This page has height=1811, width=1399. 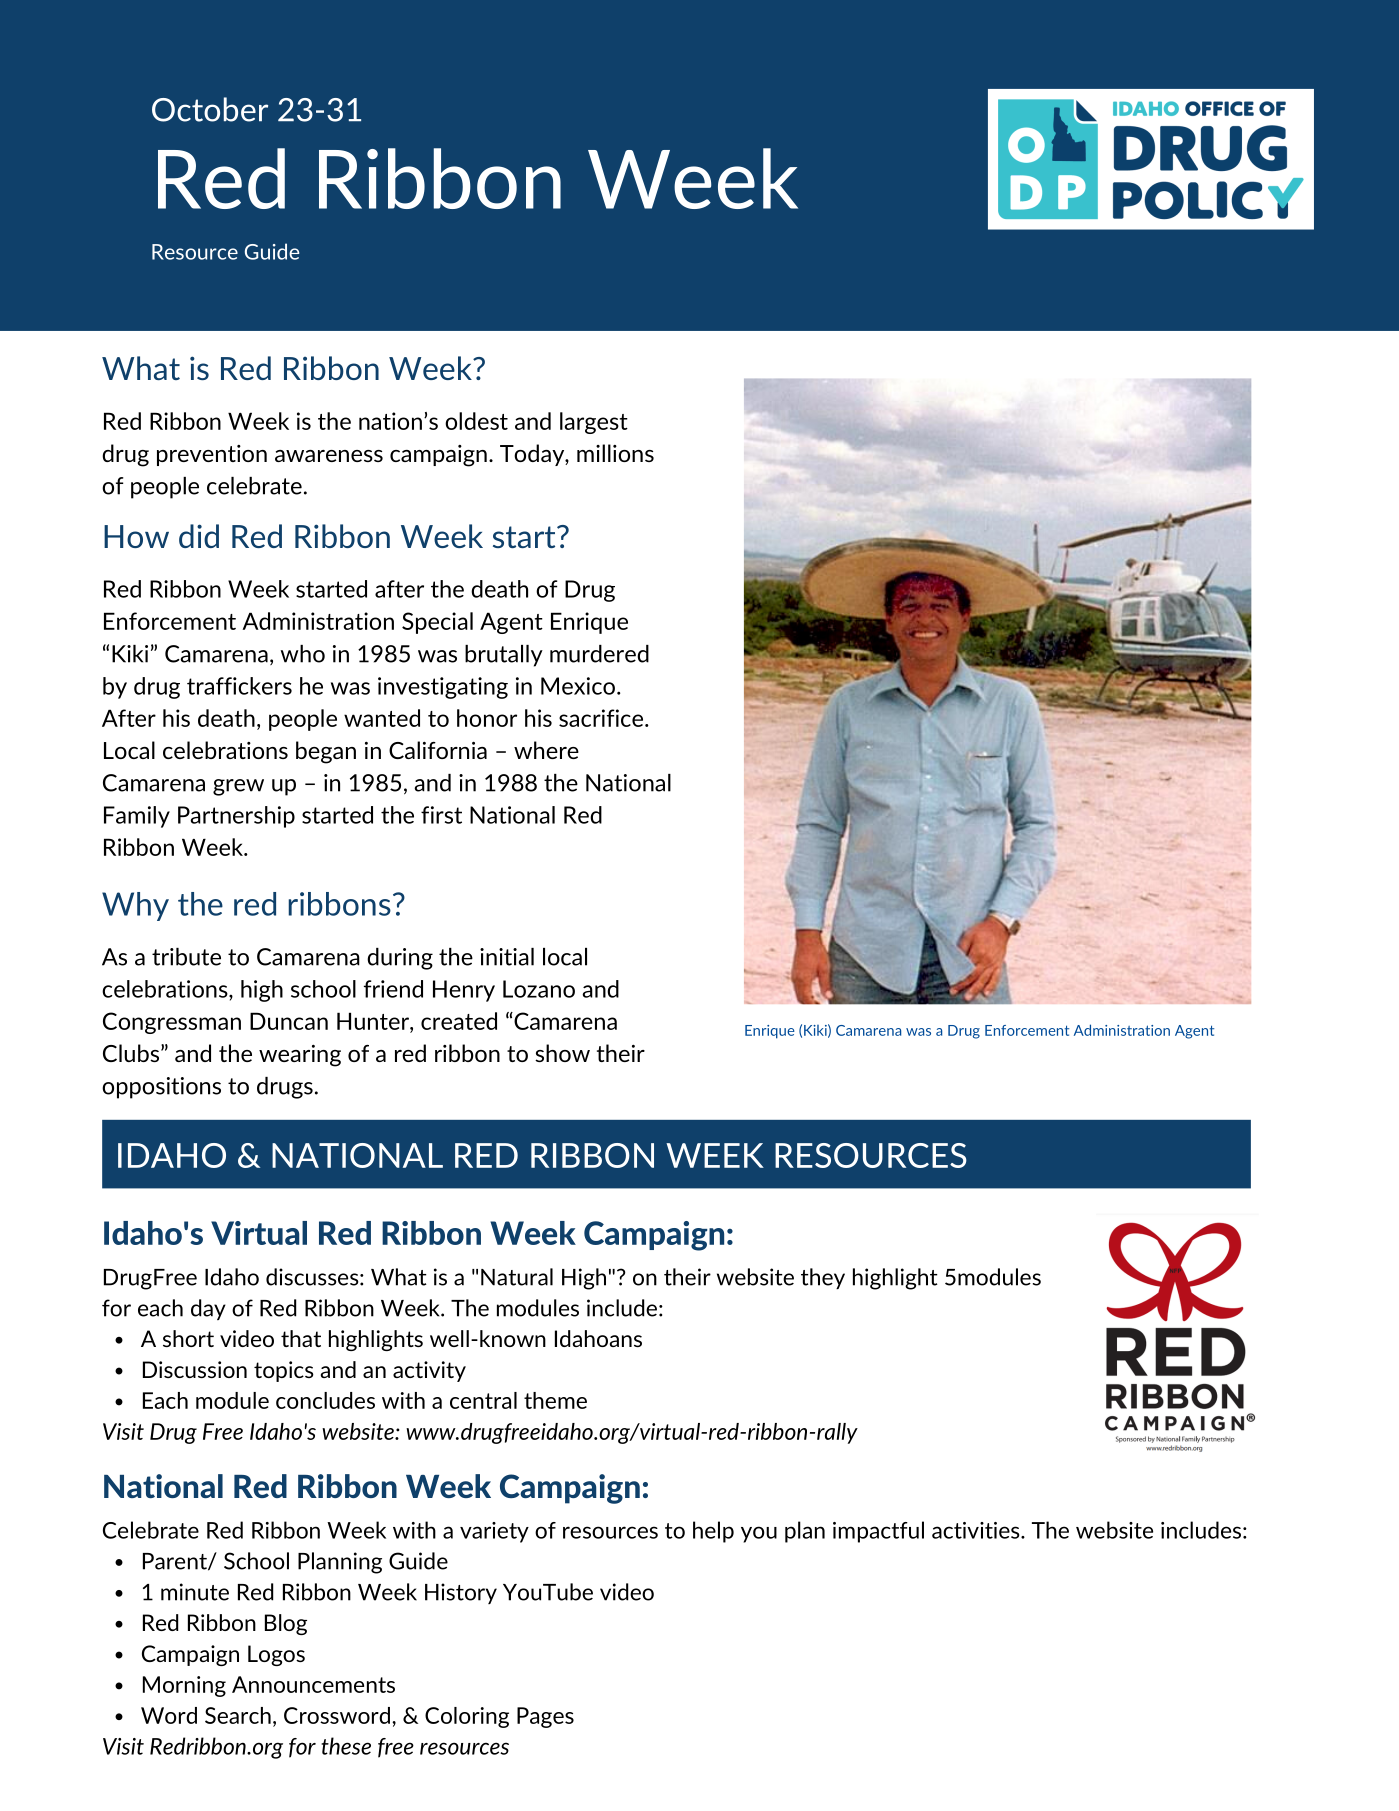 I want to click on tribute, so click(x=186, y=957).
